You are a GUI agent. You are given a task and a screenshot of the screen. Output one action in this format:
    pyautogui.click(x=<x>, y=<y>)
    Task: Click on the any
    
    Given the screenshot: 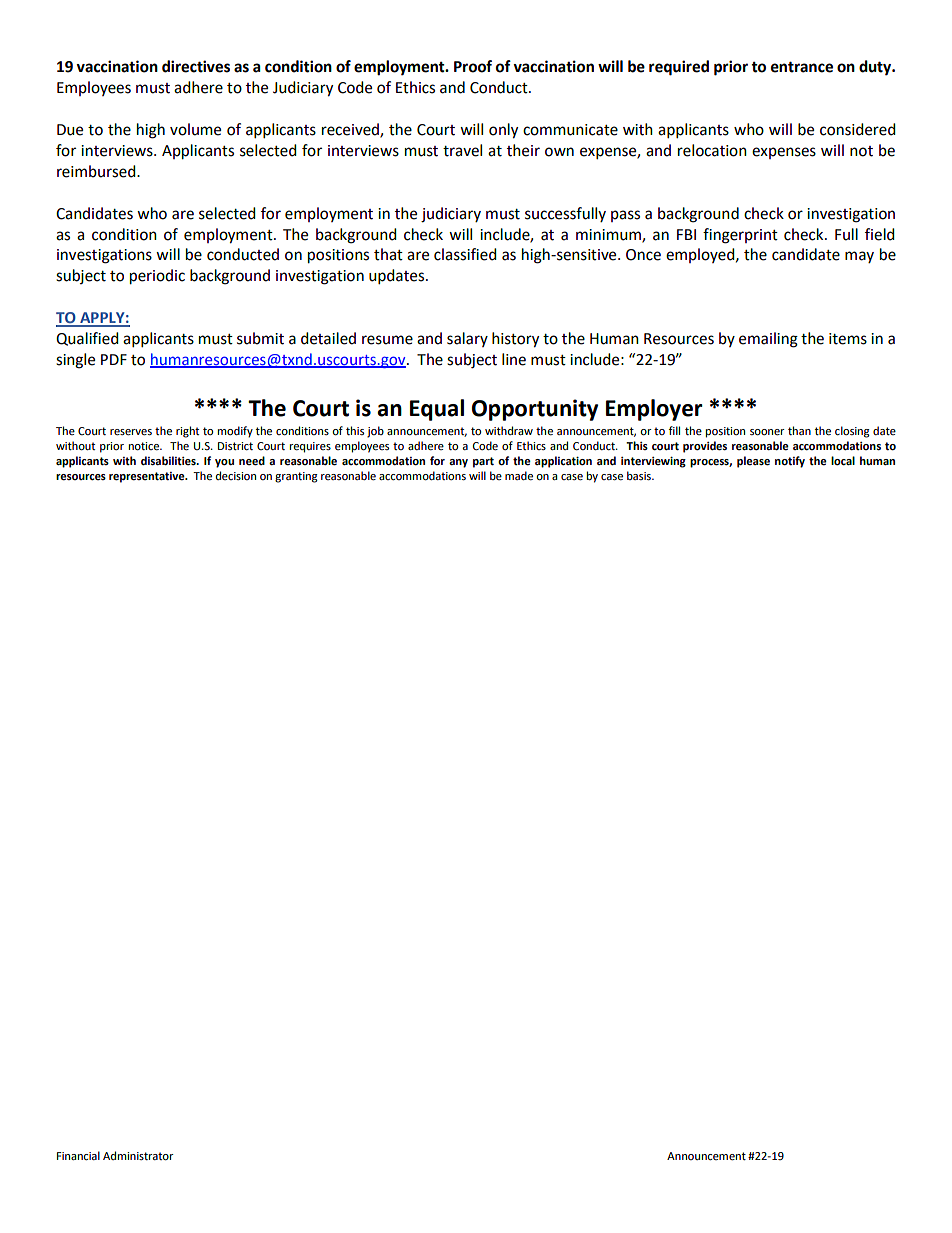 What is the action you would take?
    pyautogui.click(x=458, y=463)
